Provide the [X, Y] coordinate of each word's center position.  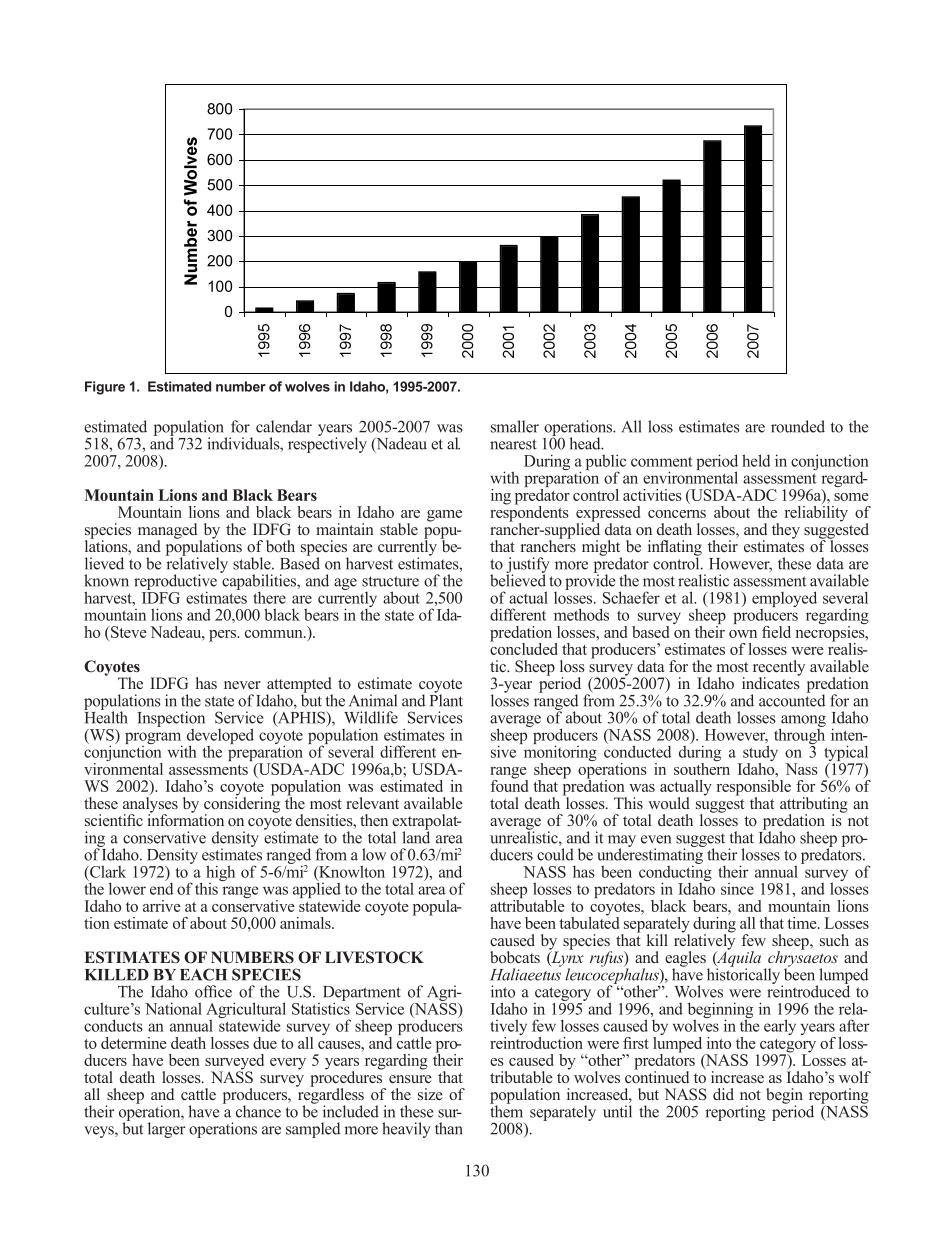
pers [223, 636]
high [220, 874]
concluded [524, 647]
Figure [105, 388]
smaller [515, 426]
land [416, 836]
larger [166, 1130]
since [737, 889]
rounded [798, 426]
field [776, 632]
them [506, 1110]
